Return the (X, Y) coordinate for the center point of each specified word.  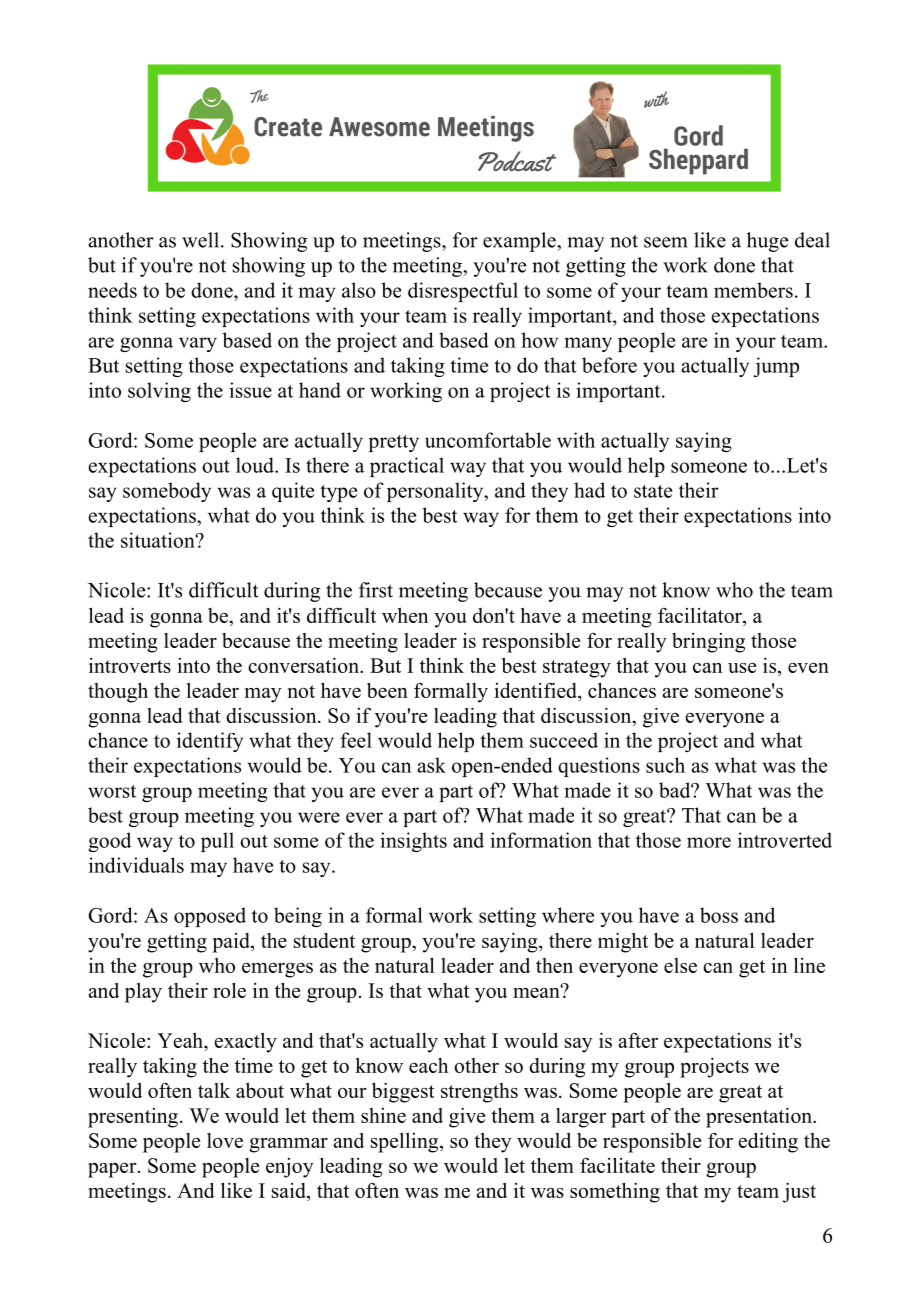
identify (210, 742)
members (753, 290)
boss (719, 915)
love (225, 1140)
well (200, 240)
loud (256, 465)
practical (407, 467)
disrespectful (463, 292)
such (665, 765)
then (554, 965)
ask (432, 765)
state (653, 491)
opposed (210, 917)
